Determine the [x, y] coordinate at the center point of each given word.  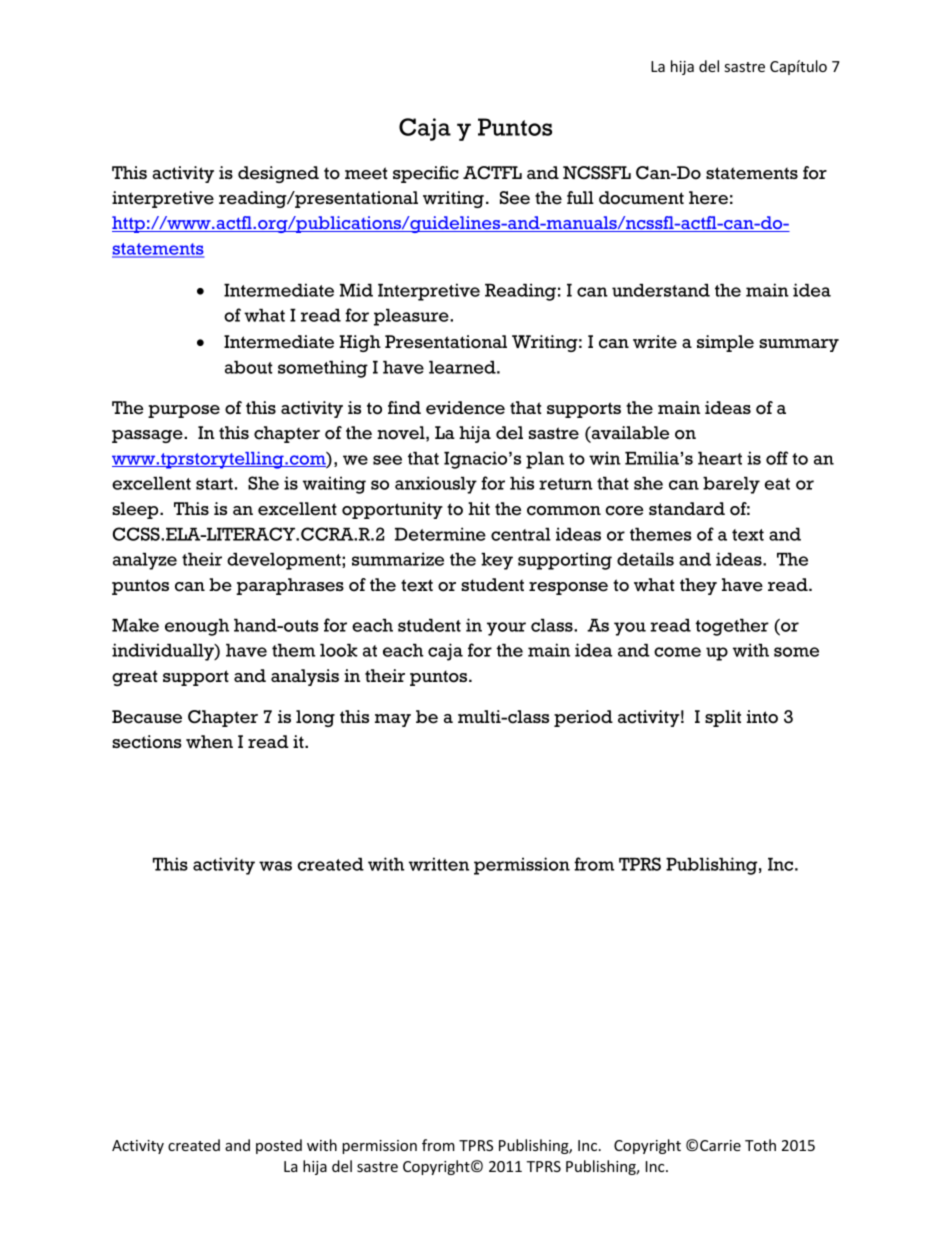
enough [197, 627]
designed [278, 174]
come [677, 652]
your [506, 629]
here [708, 198]
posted [279, 1146]
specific [426, 174]
